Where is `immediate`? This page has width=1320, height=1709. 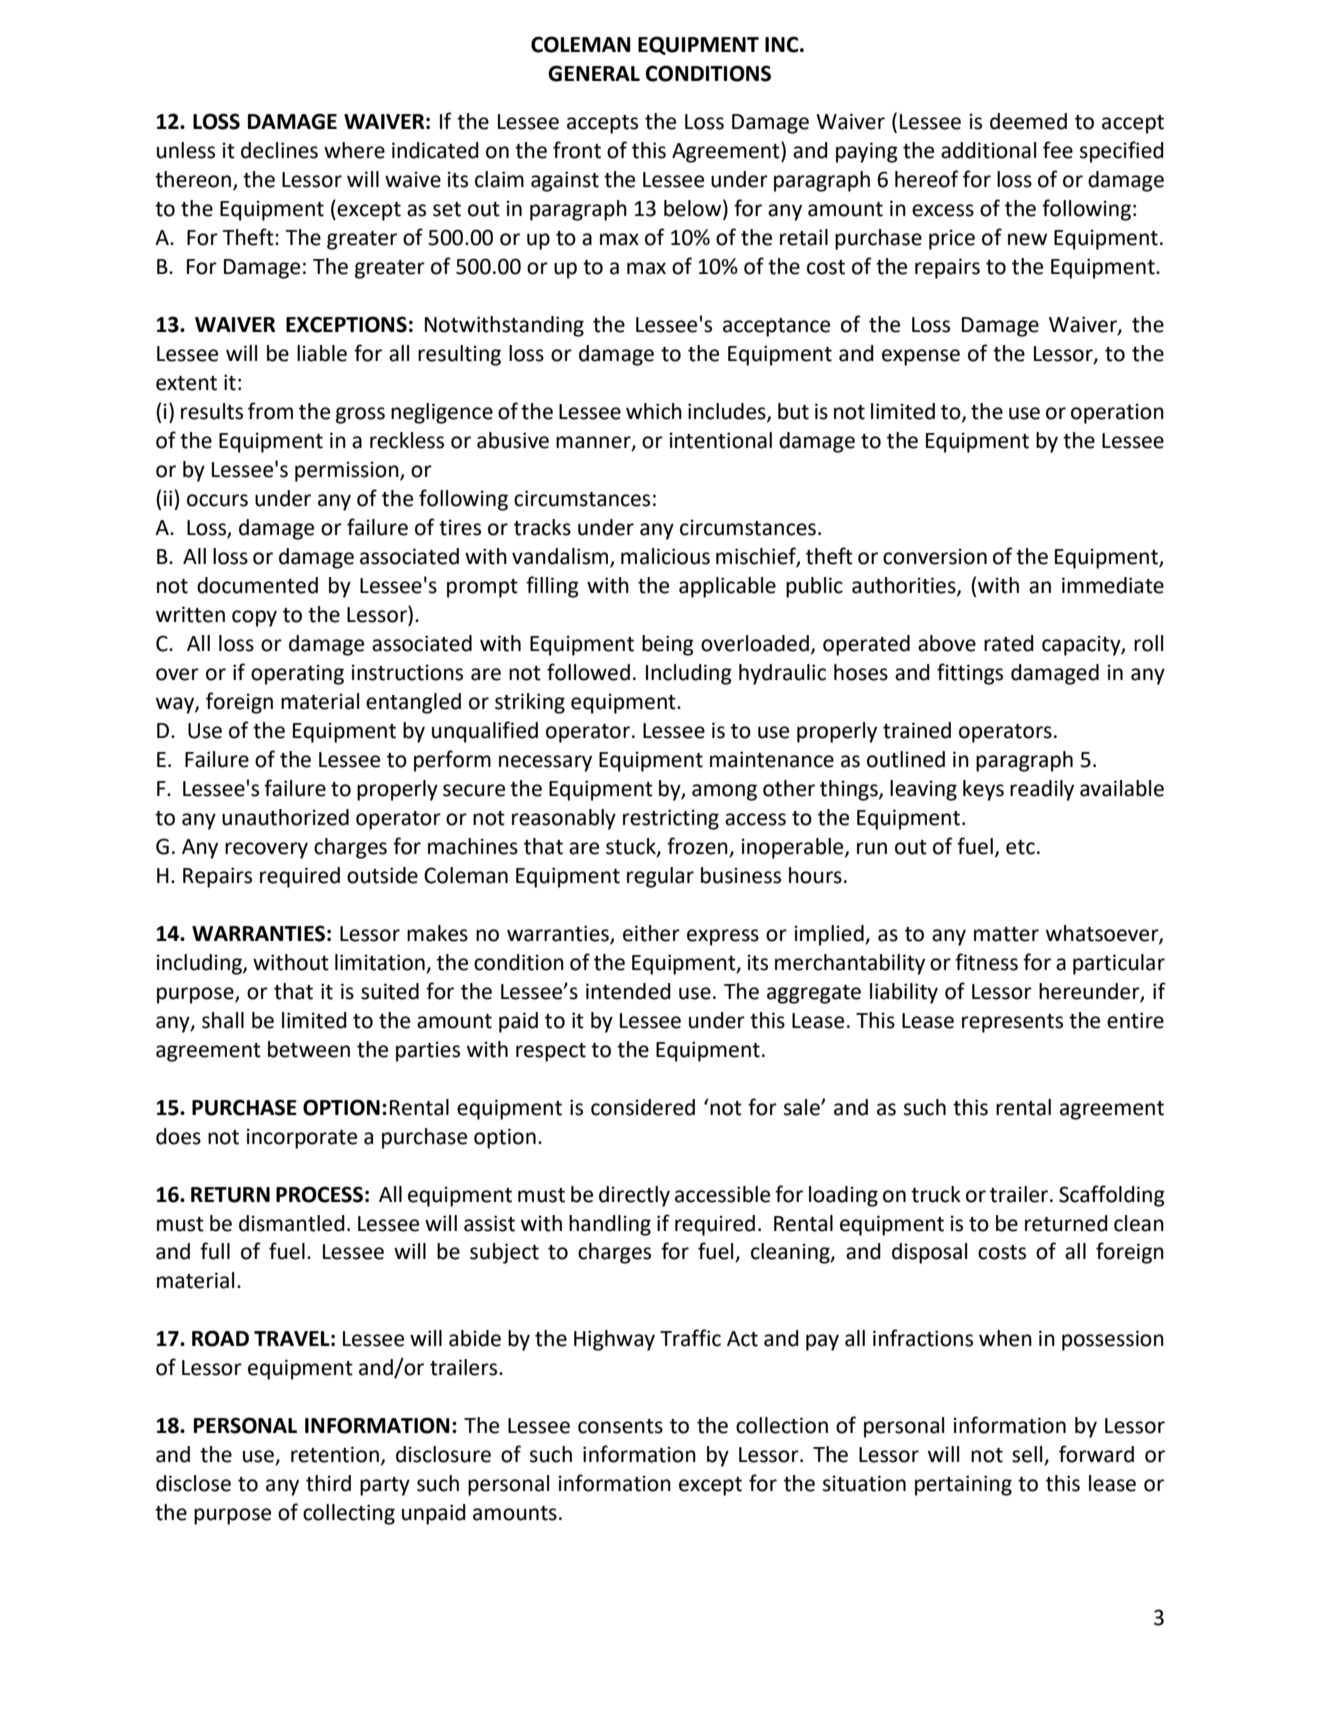
immediate is located at coordinates (1113, 585).
